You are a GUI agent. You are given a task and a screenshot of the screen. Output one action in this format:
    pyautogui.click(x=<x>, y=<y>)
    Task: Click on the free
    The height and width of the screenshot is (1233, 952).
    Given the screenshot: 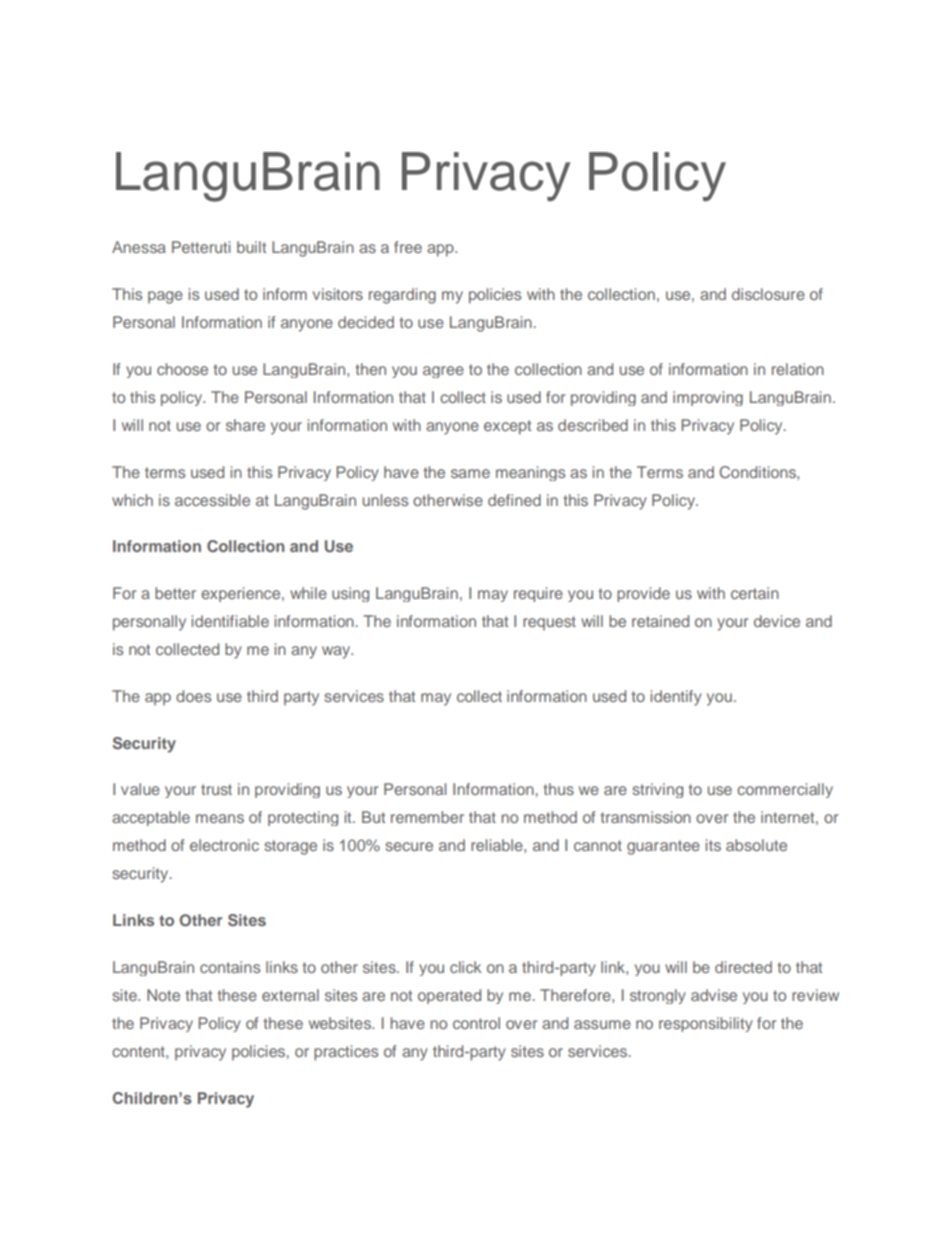 What is the action you would take?
    pyautogui.click(x=408, y=247)
